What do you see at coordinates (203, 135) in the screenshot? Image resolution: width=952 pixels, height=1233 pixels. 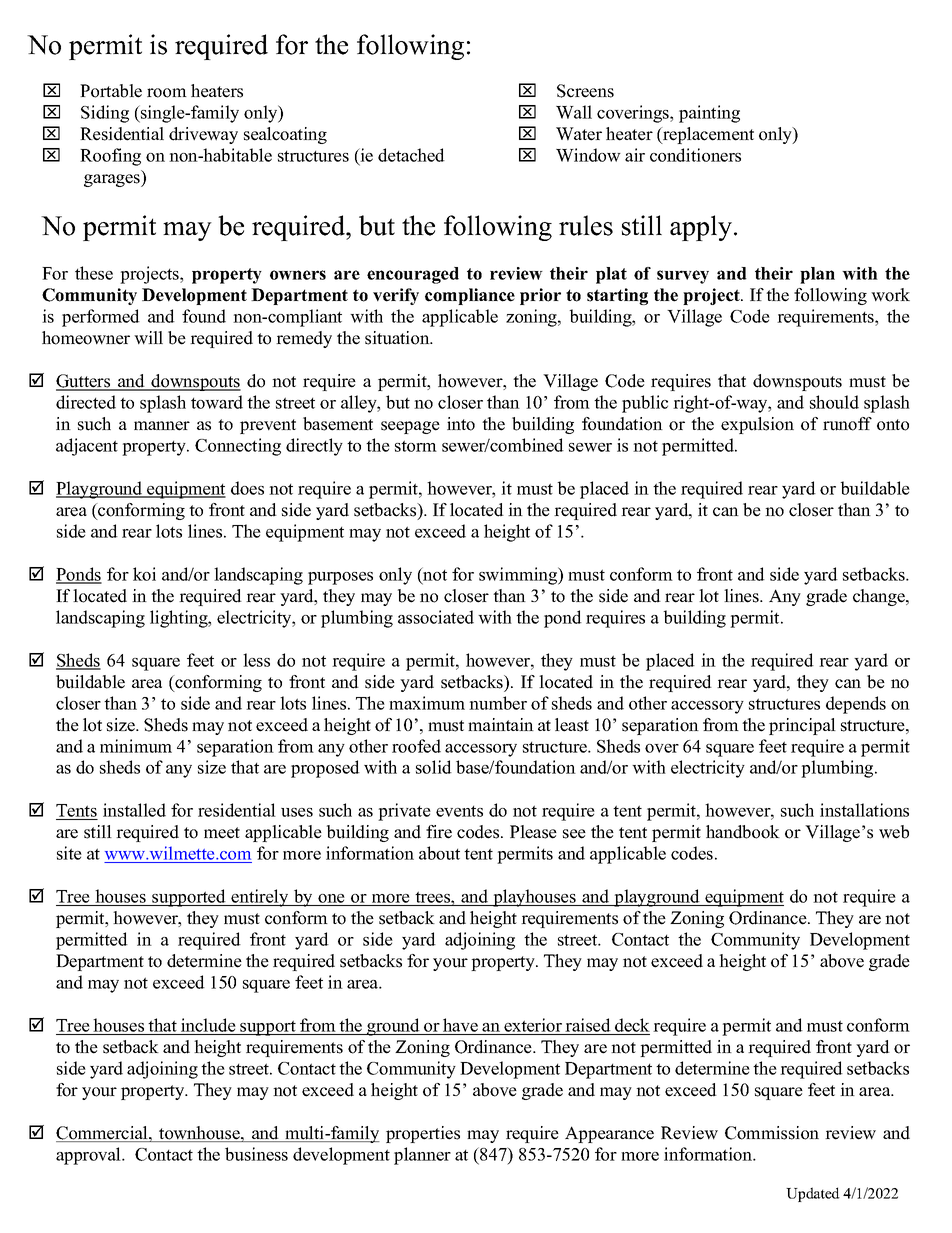 I see `driveway` at bounding box center [203, 135].
